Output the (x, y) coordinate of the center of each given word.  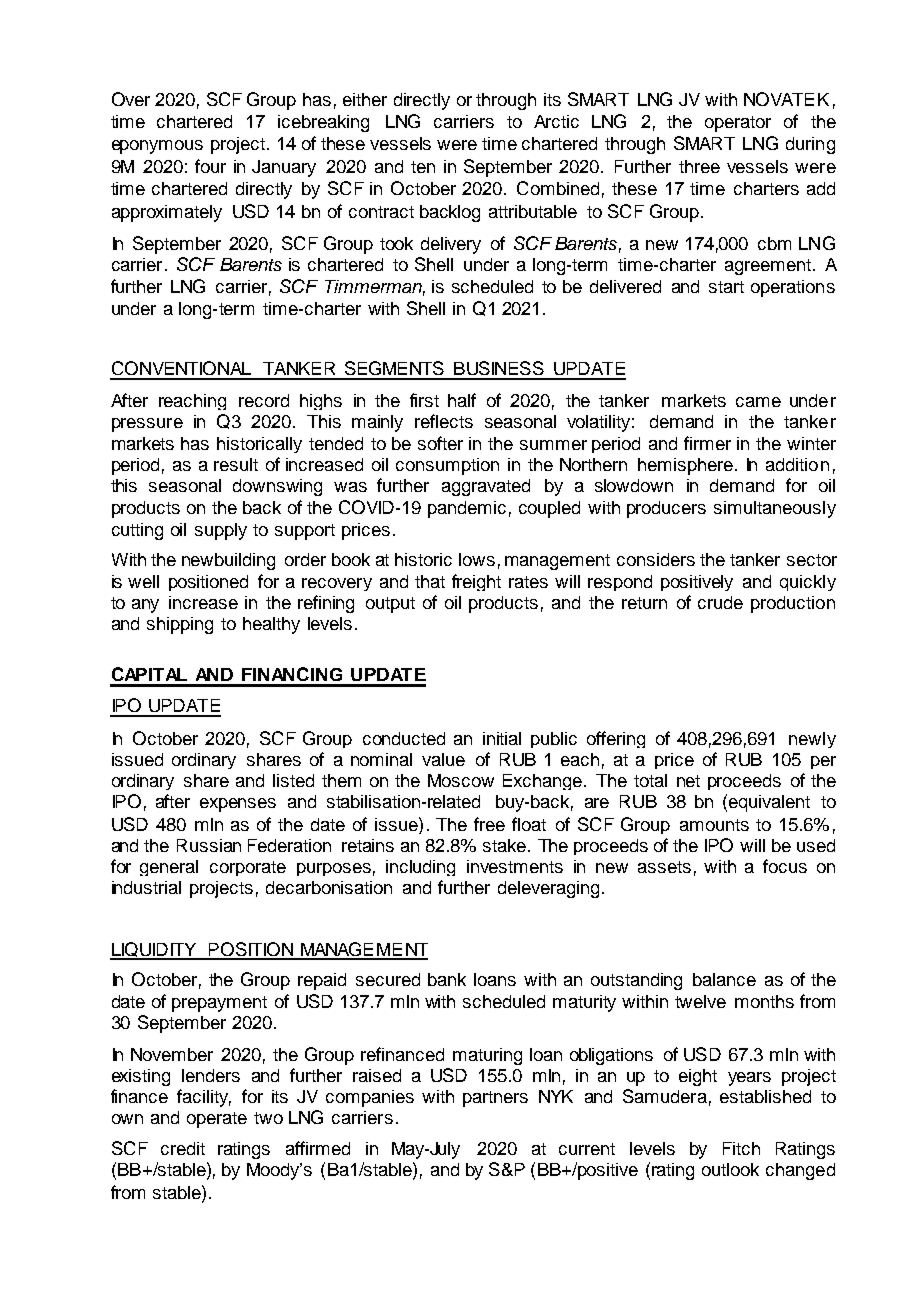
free (489, 824)
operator (738, 124)
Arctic (556, 121)
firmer (707, 443)
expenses (238, 805)
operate (217, 1120)
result (236, 464)
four (210, 166)
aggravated (486, 487)
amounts (714, 825)
